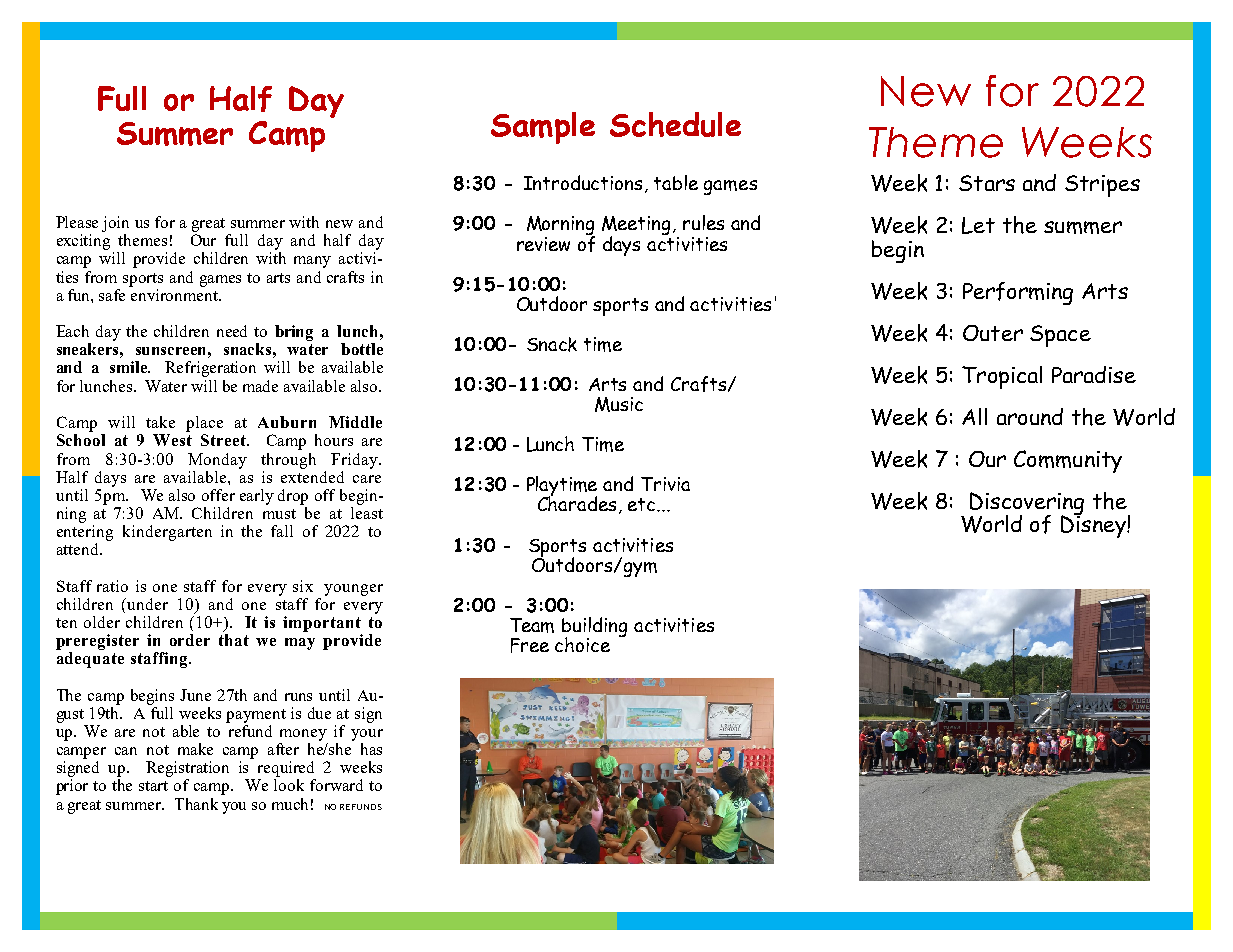 The image size is (1233, 952). I want to click on has, so click(371, 749).
